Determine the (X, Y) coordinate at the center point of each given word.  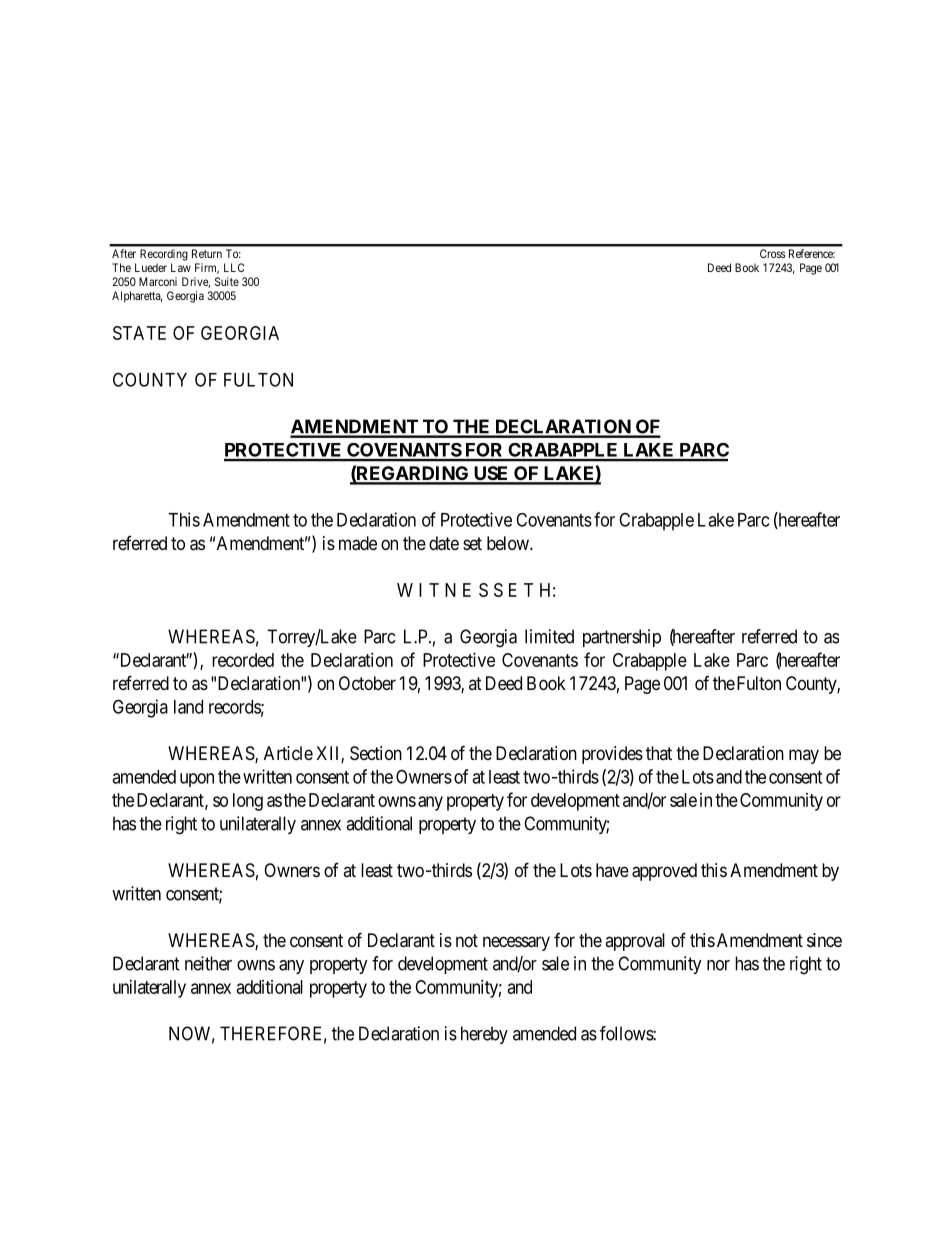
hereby (484, 1035)
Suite (227, 281)
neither (208, 963)
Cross (772, 253)
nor (718, 965)
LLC (234, 267)
